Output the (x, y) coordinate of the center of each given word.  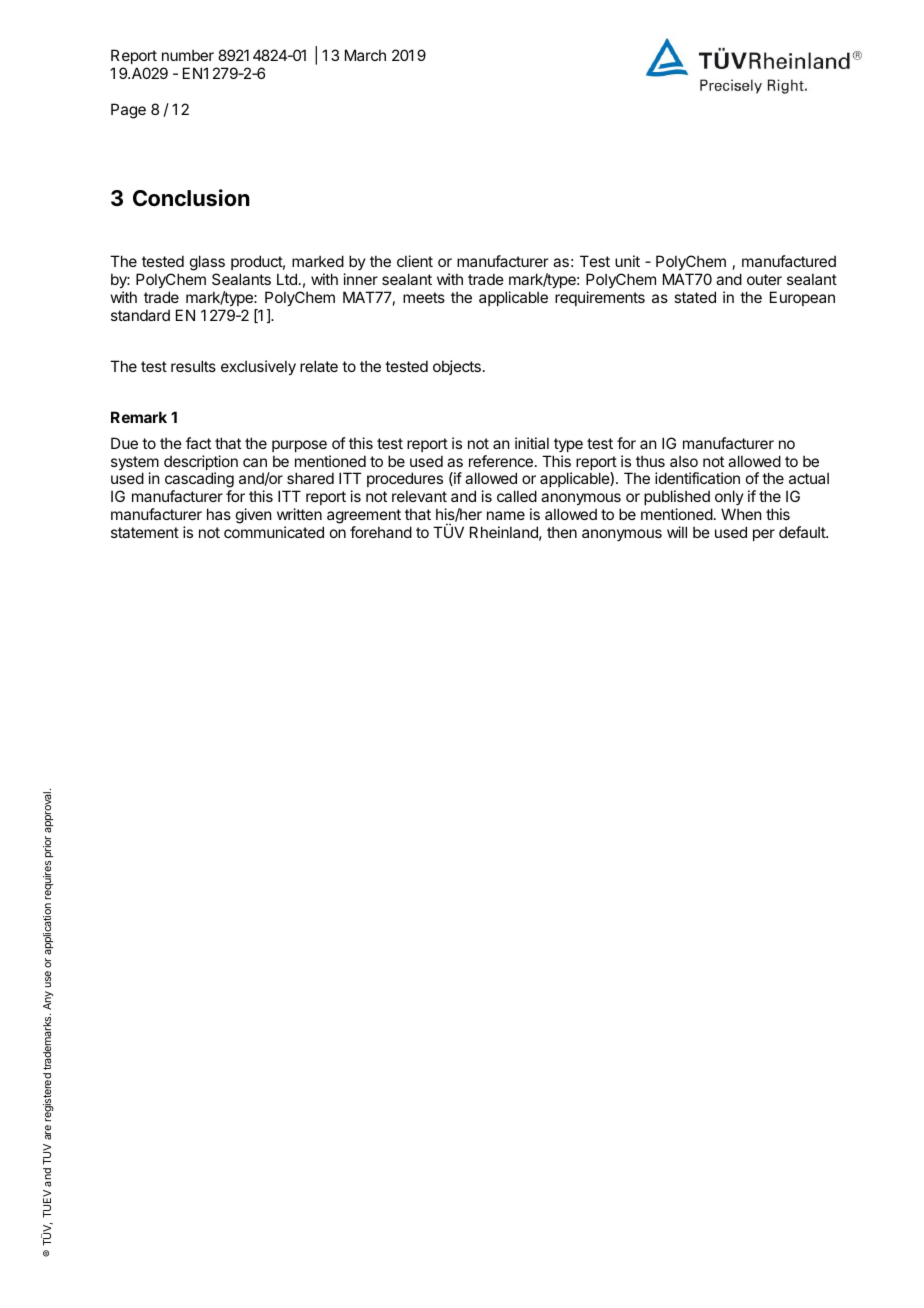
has (219, 514)
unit (627, 261)
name (506, 515)
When (741, 514)
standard (140, 315)
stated (695, 297)
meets (424, 297)
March (365, 55)
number (188, 55)
